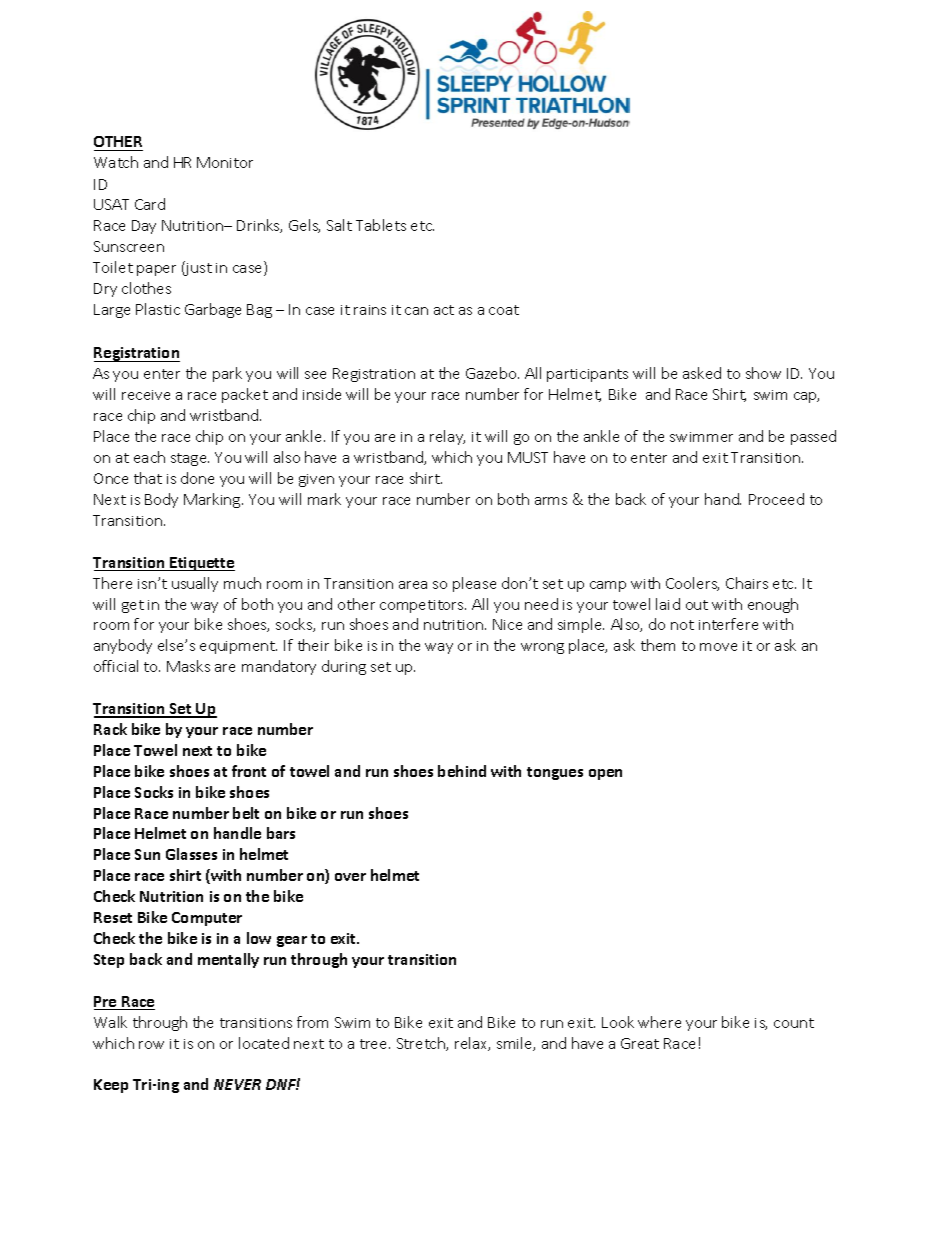 The image size is (952, 1233). I want to click on equipment, so click(238, 647).
